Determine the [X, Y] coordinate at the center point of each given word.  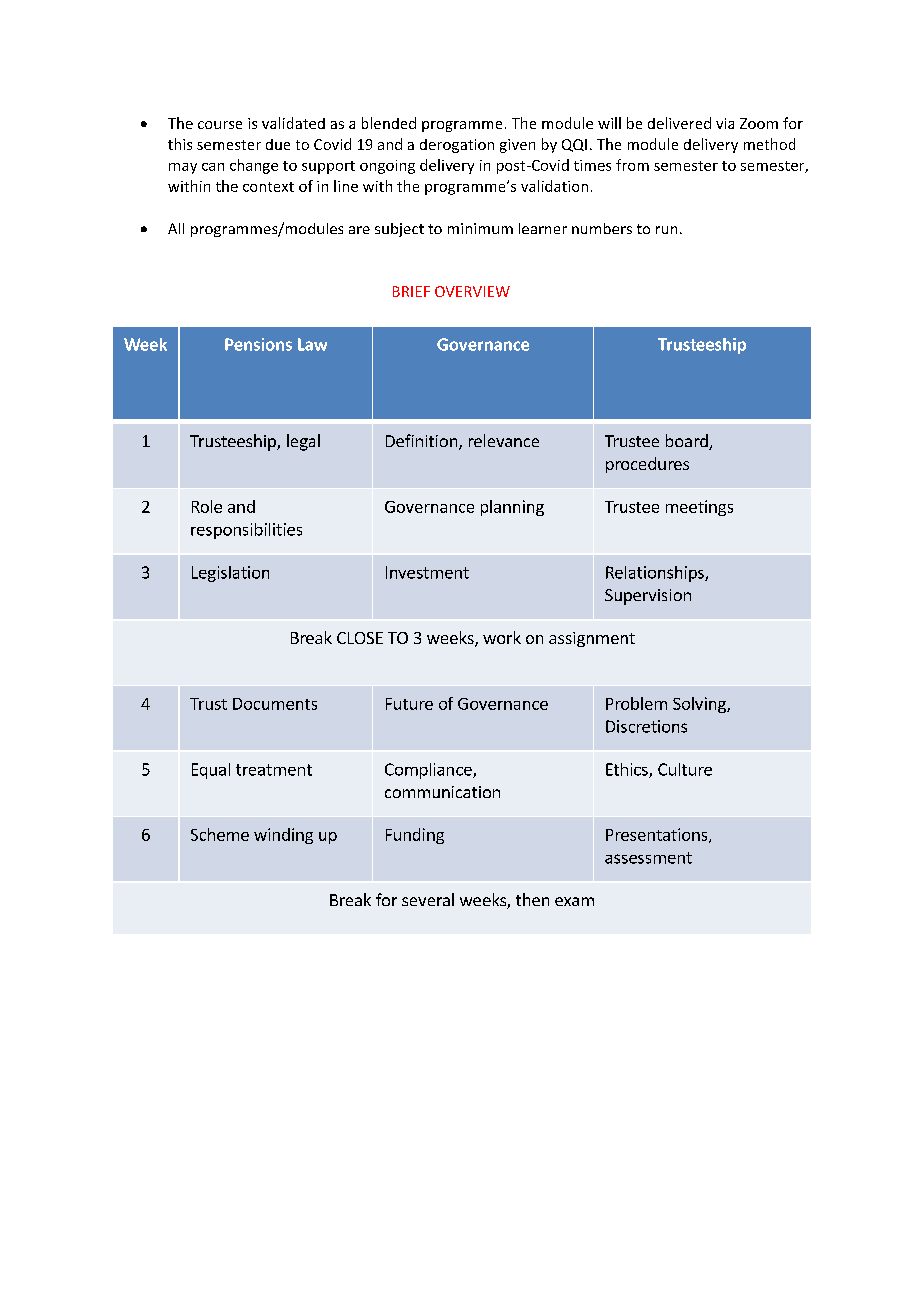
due [278, 144]
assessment [648, 858]
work [502, 637]
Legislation [230, 574]
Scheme [220, 834]
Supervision [648, 597]
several [428, 899]
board [688, 442]
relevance [504, 440]
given [517, 146]
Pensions [258, 344]
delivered [679, 123]
